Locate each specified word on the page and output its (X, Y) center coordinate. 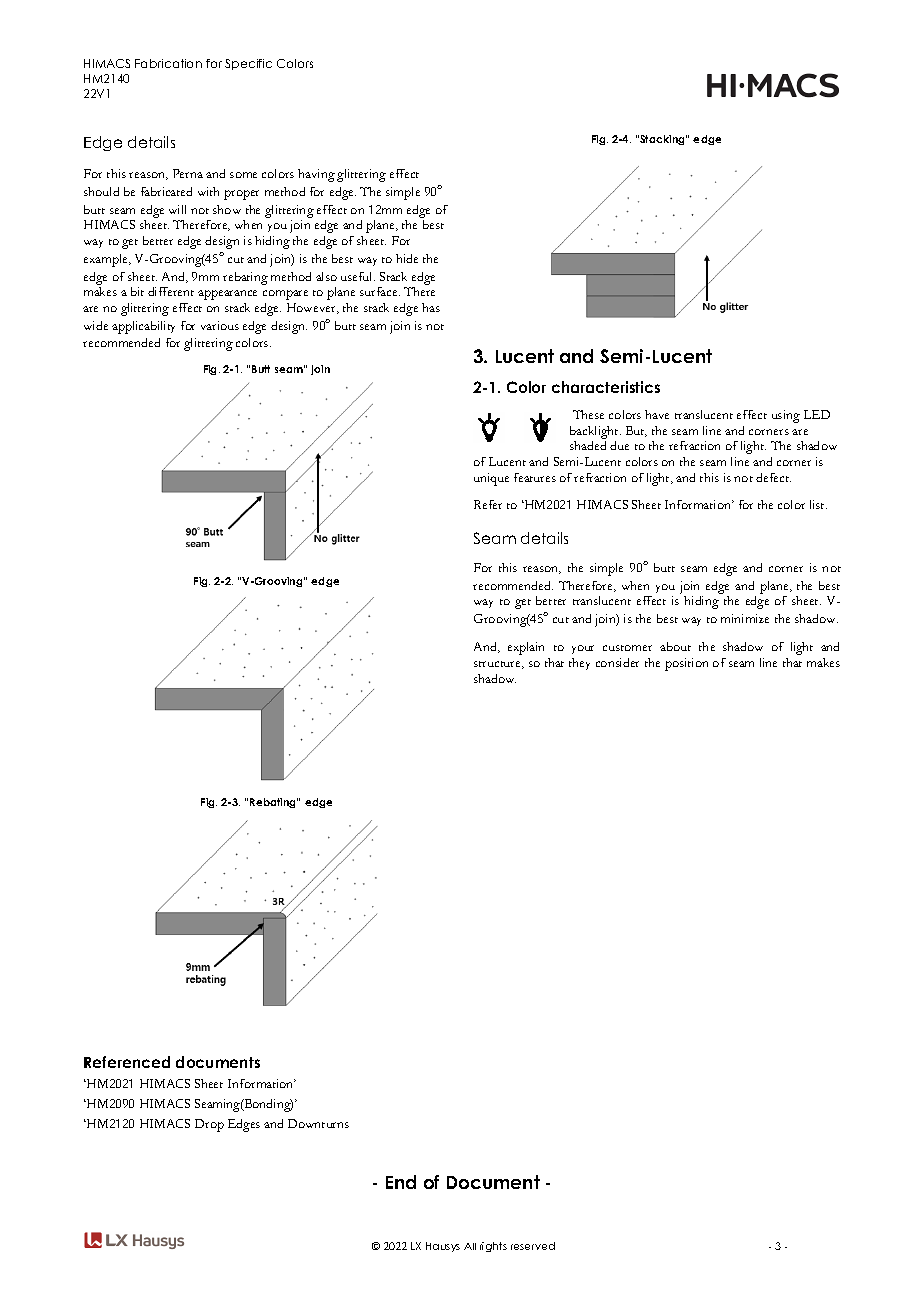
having (316, 175)
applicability (143, 327)
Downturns (318, 1123)
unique (491, 479)
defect (773, 477)
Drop (209, 1125)
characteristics (606, 387)
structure (499, 665)
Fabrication (168, 63)
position (686, 664)
